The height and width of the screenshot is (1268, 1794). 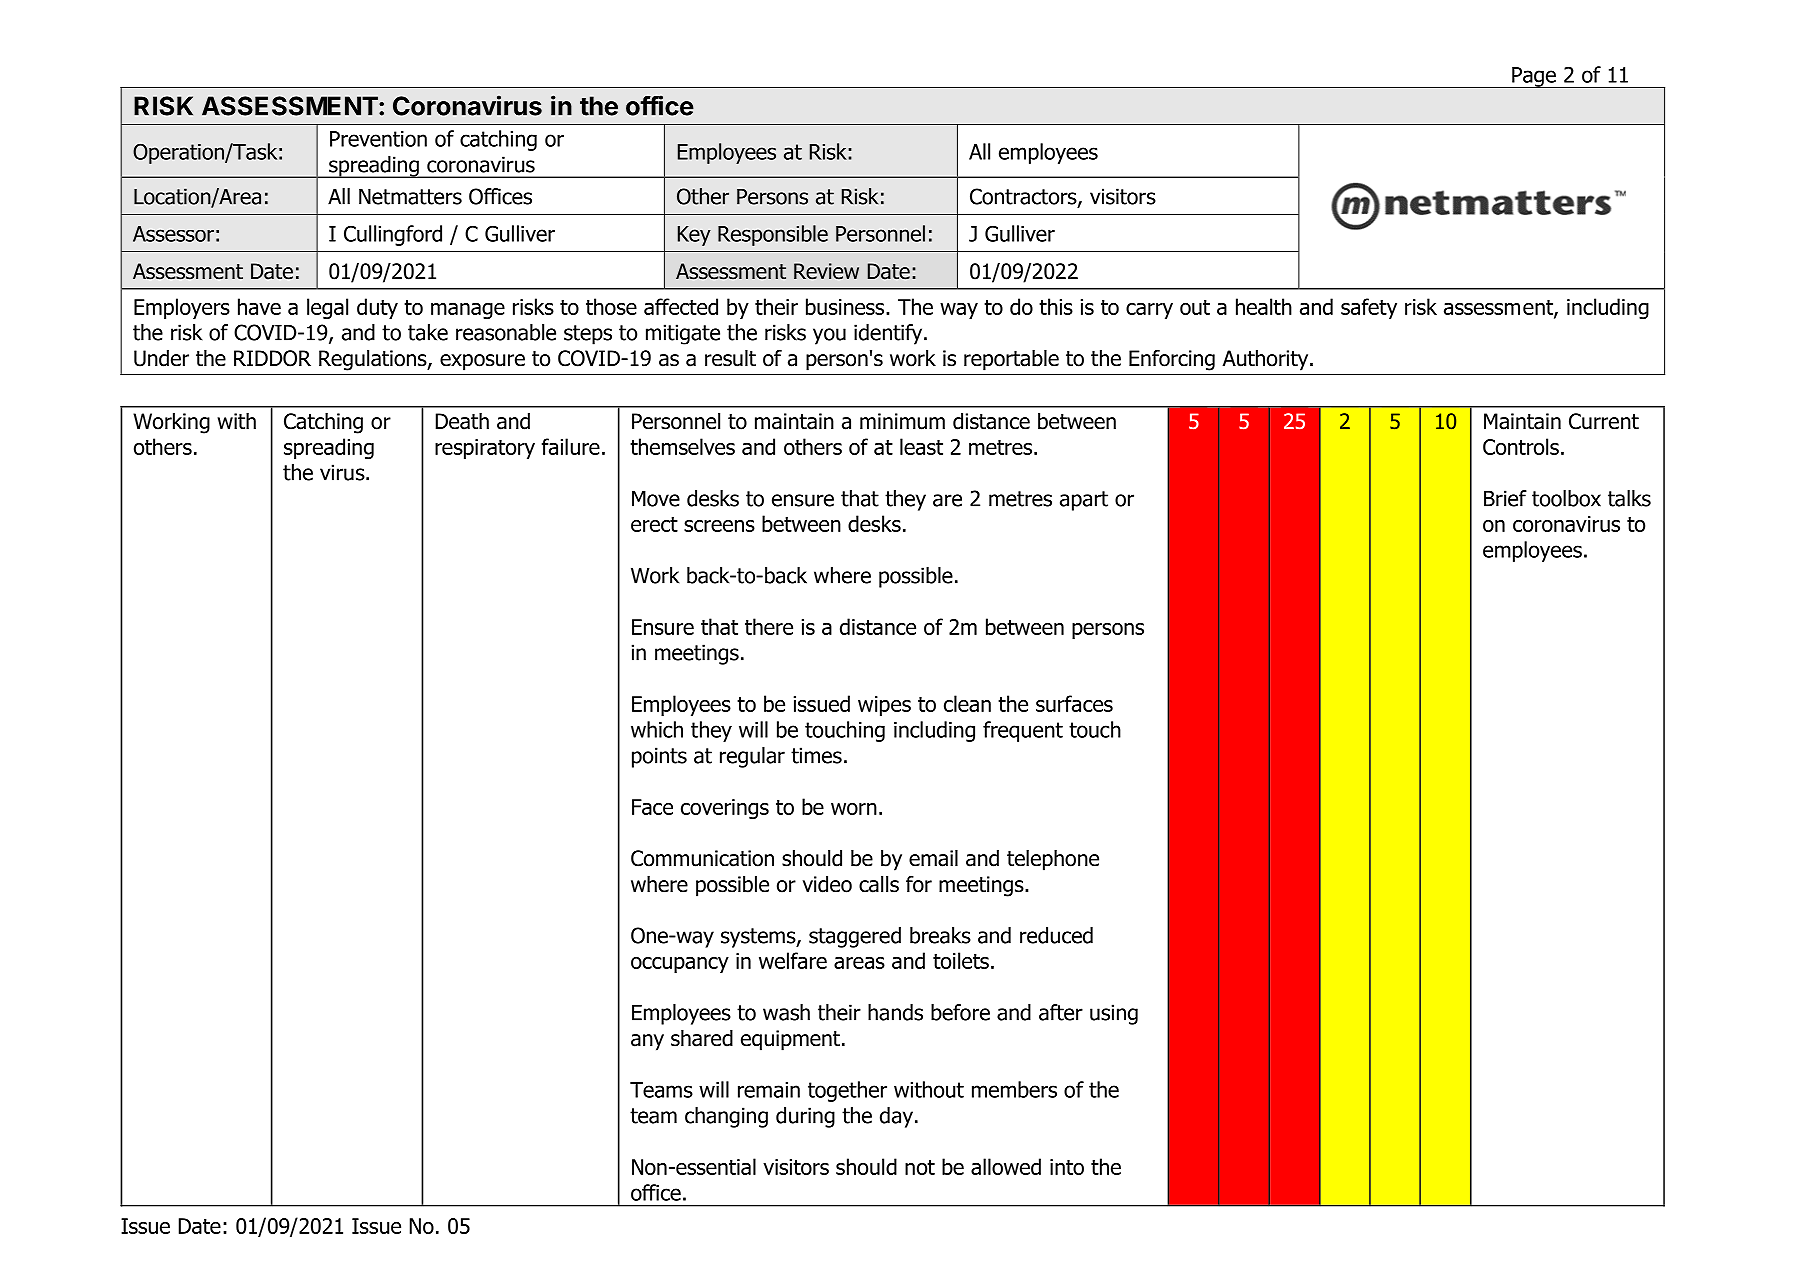 What do you see at coordinates (896, 1117) in the screenshot?
I see `day` at bounding box center [896, 1117].
